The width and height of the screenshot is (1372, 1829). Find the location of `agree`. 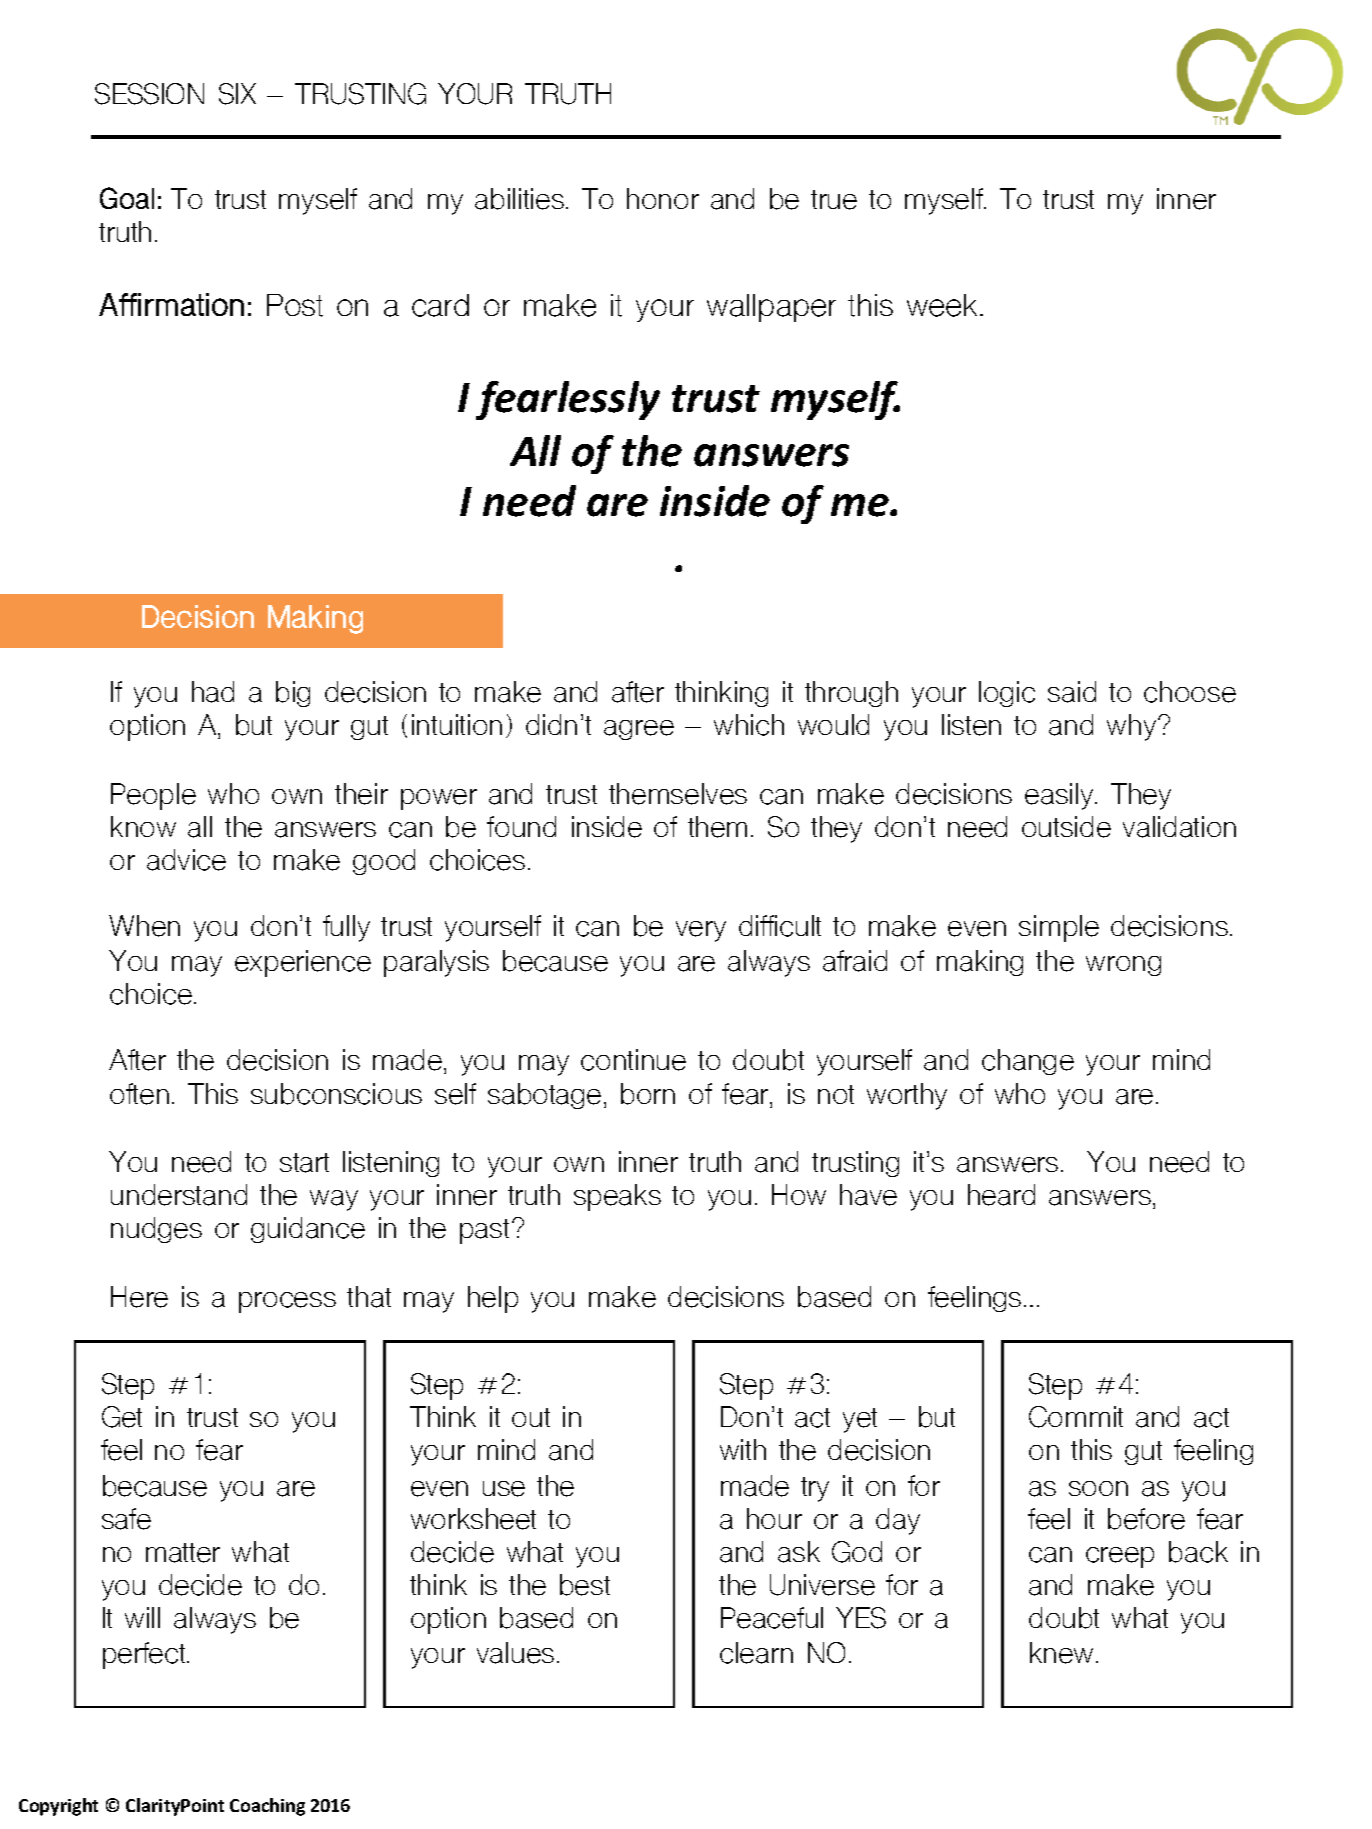

agree is located at coordinates (639, 730).
